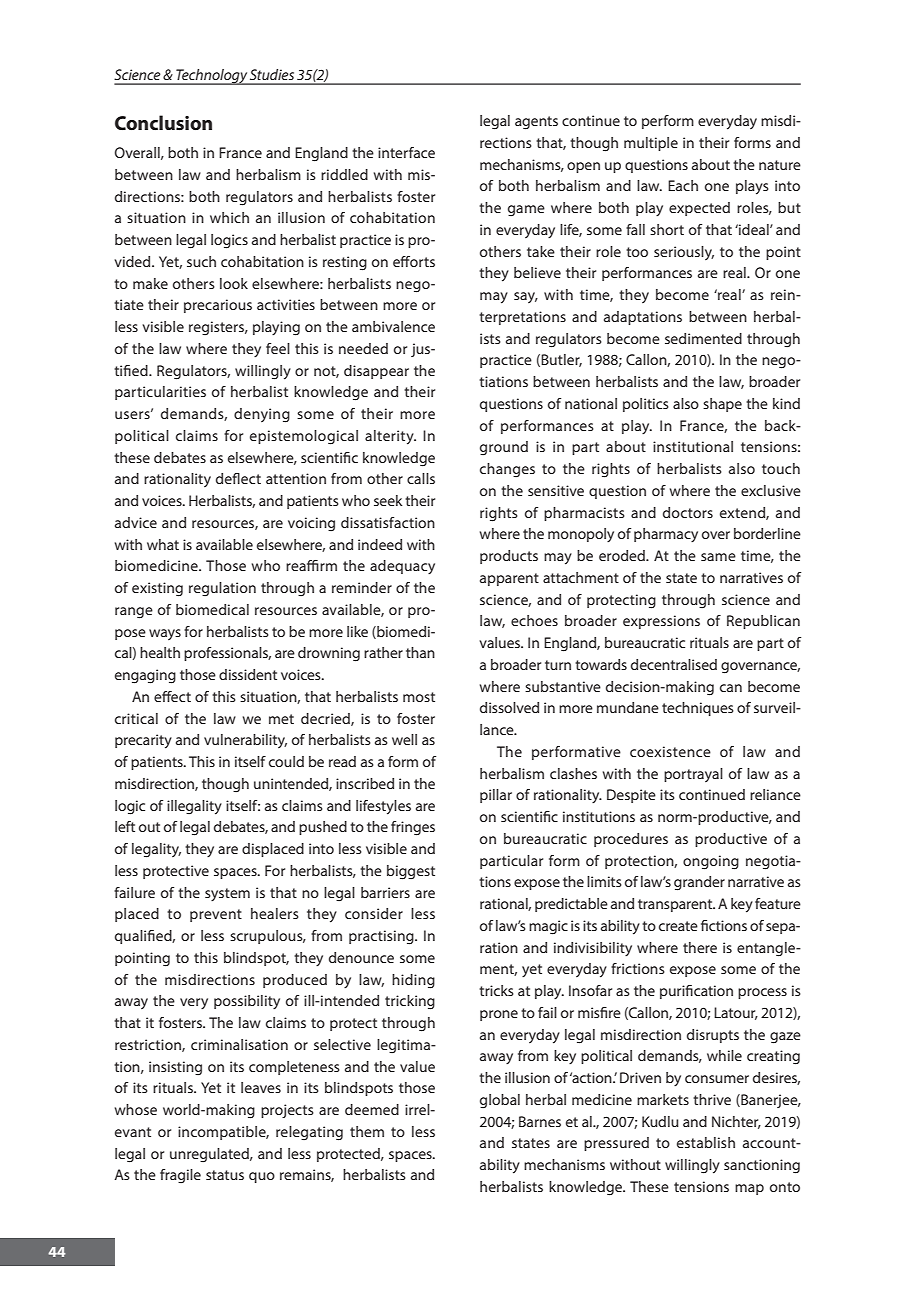  Describe the element at coordinates (706, 1142) in the page. I see `establish` at that location.
